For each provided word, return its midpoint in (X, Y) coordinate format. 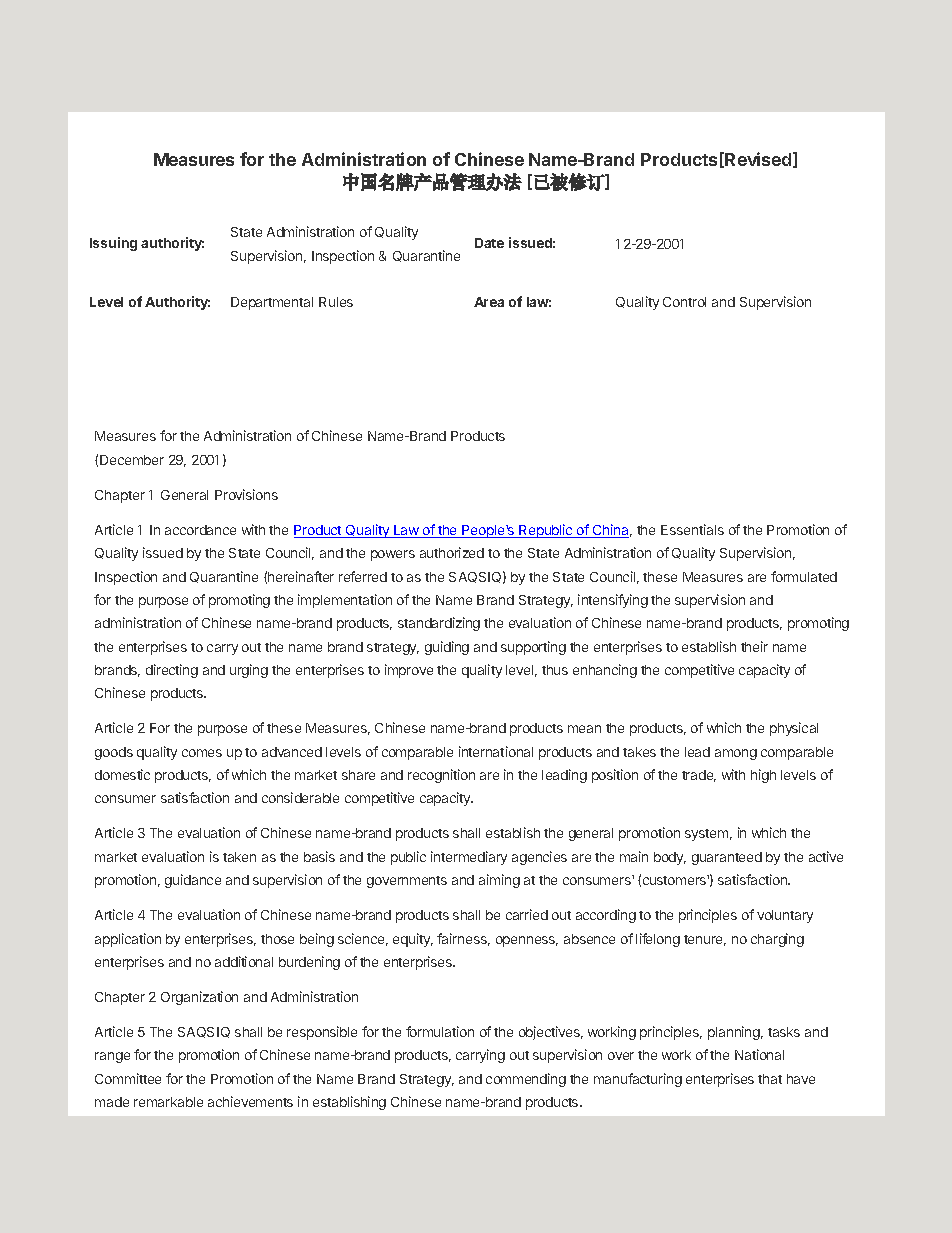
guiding (447, 648)
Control (684, 302)
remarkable (168, 1102)
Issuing (113, 244)
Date (489, 243)
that (770, 1079)
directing (172, 671)
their (754, 646)
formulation (440, 1031)
